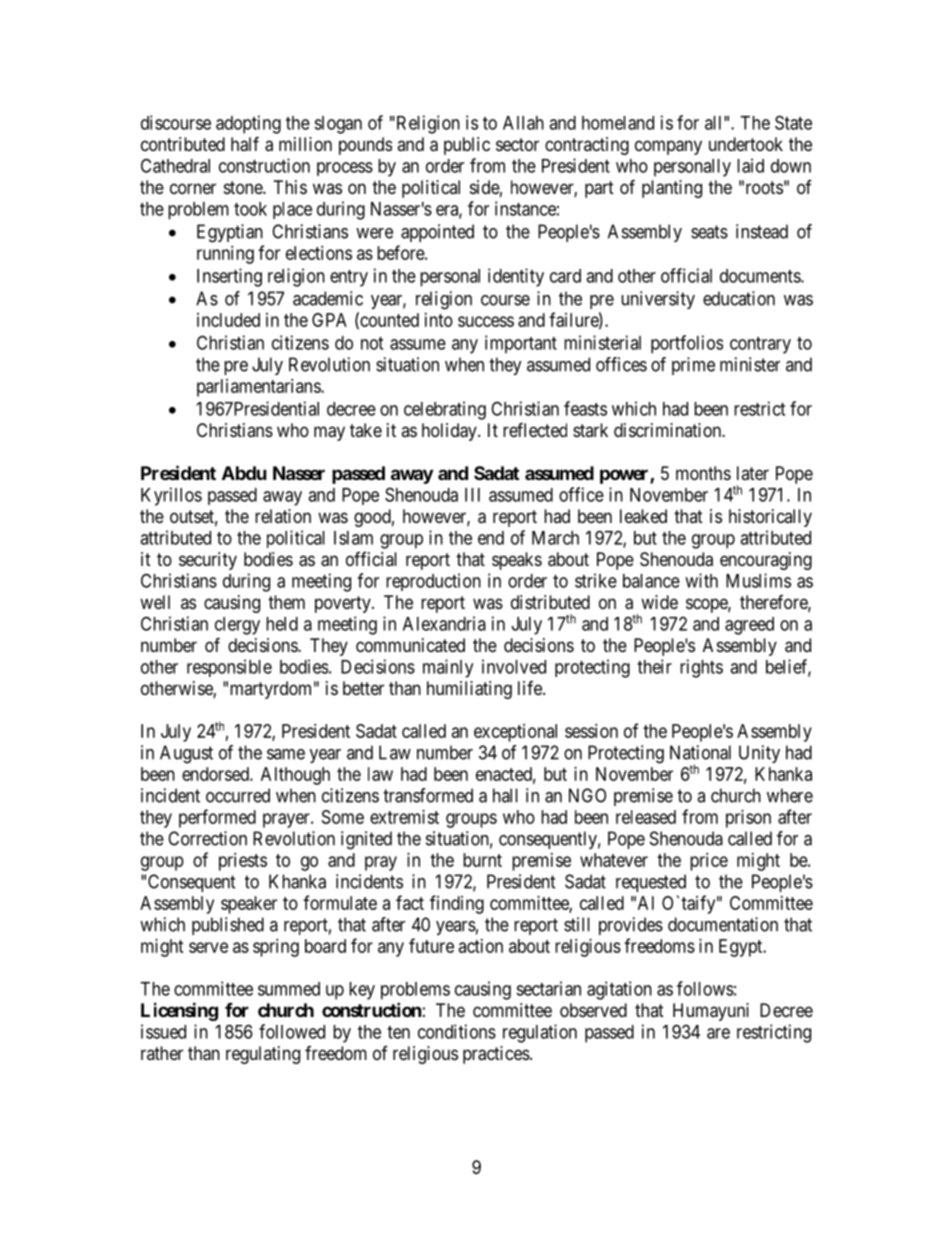 Image resolution: width=952 pixels, height=1233 pixels. What do you see at coordinates (457, 1031) in the page?
I see `conditions` at bounding box center [457, 1031].
